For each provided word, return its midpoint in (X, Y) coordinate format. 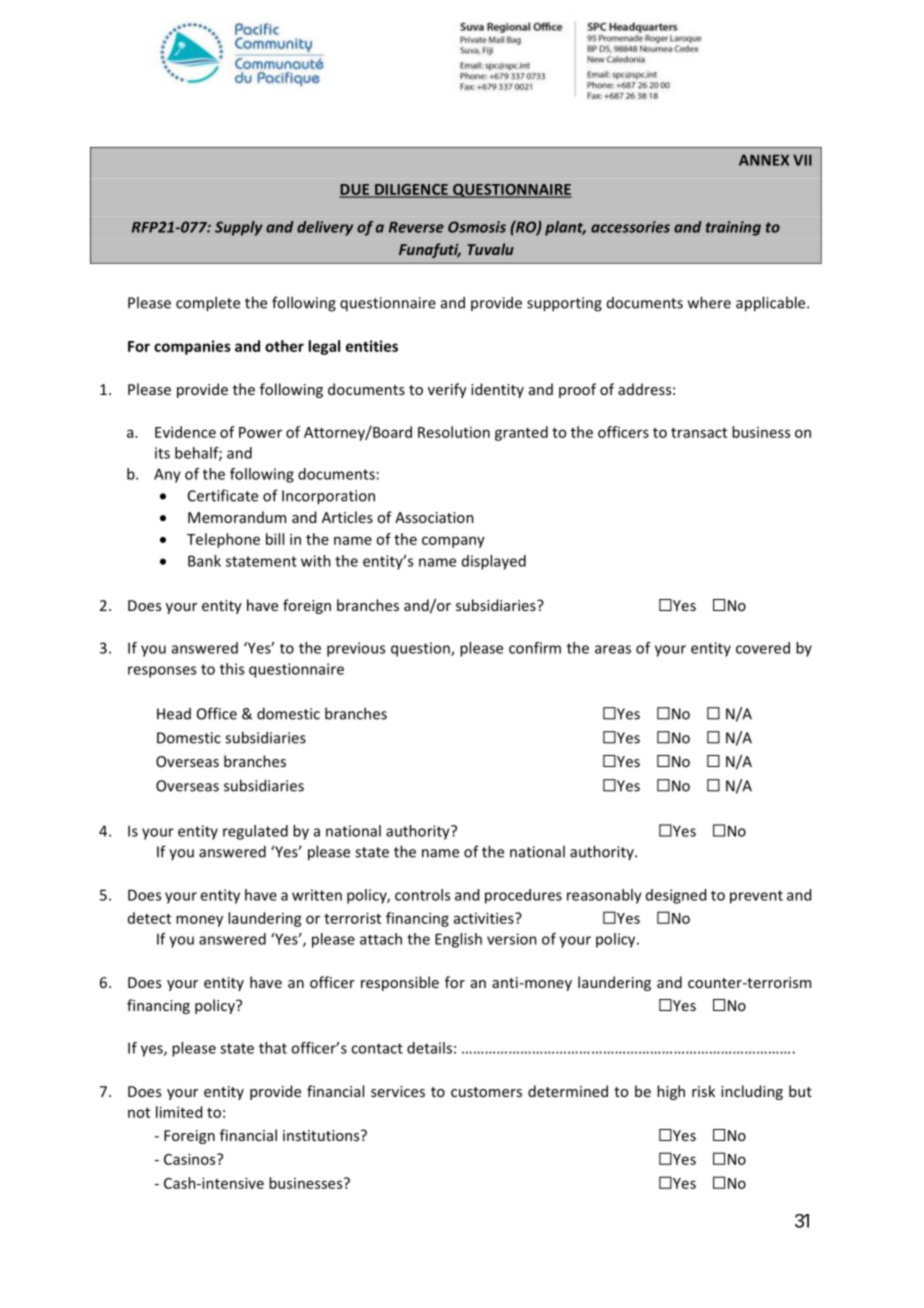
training (733, 228)
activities (485, 918)
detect (149, 918)
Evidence (185, 432)
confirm (535, 648)
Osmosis (477, 227)
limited (179, 1112)
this (232, 669)
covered (763, 648)
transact (699, 433)
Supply (239, 228)
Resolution (454, 432)
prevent (756, 897)
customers (486, 1092)
